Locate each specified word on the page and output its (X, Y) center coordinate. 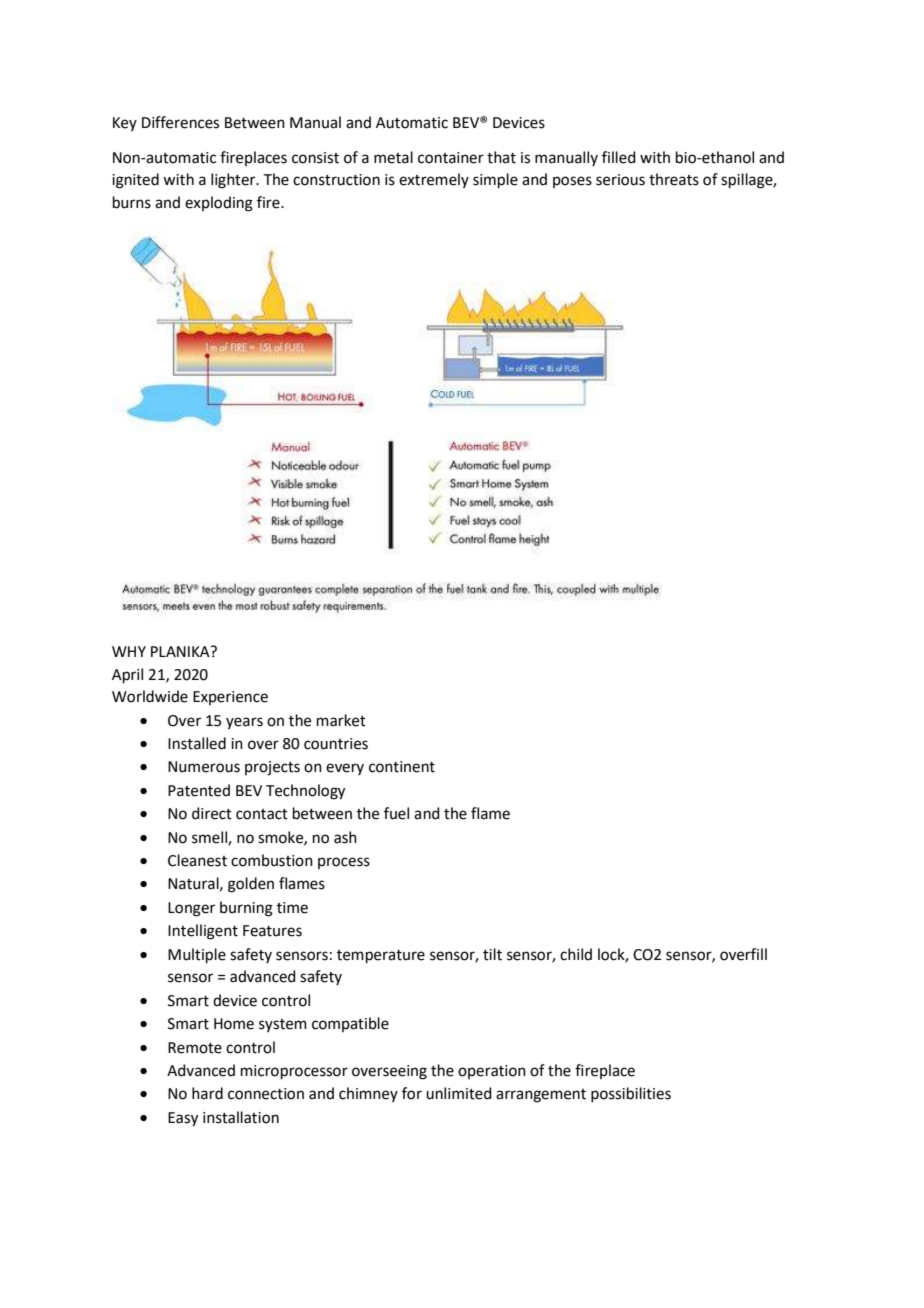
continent (402, 767)
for (412, 1093)
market (341, 720)
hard (207, 1093)
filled (619, 157)
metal (393, 157)
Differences (180, 122)
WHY (129, 651)
